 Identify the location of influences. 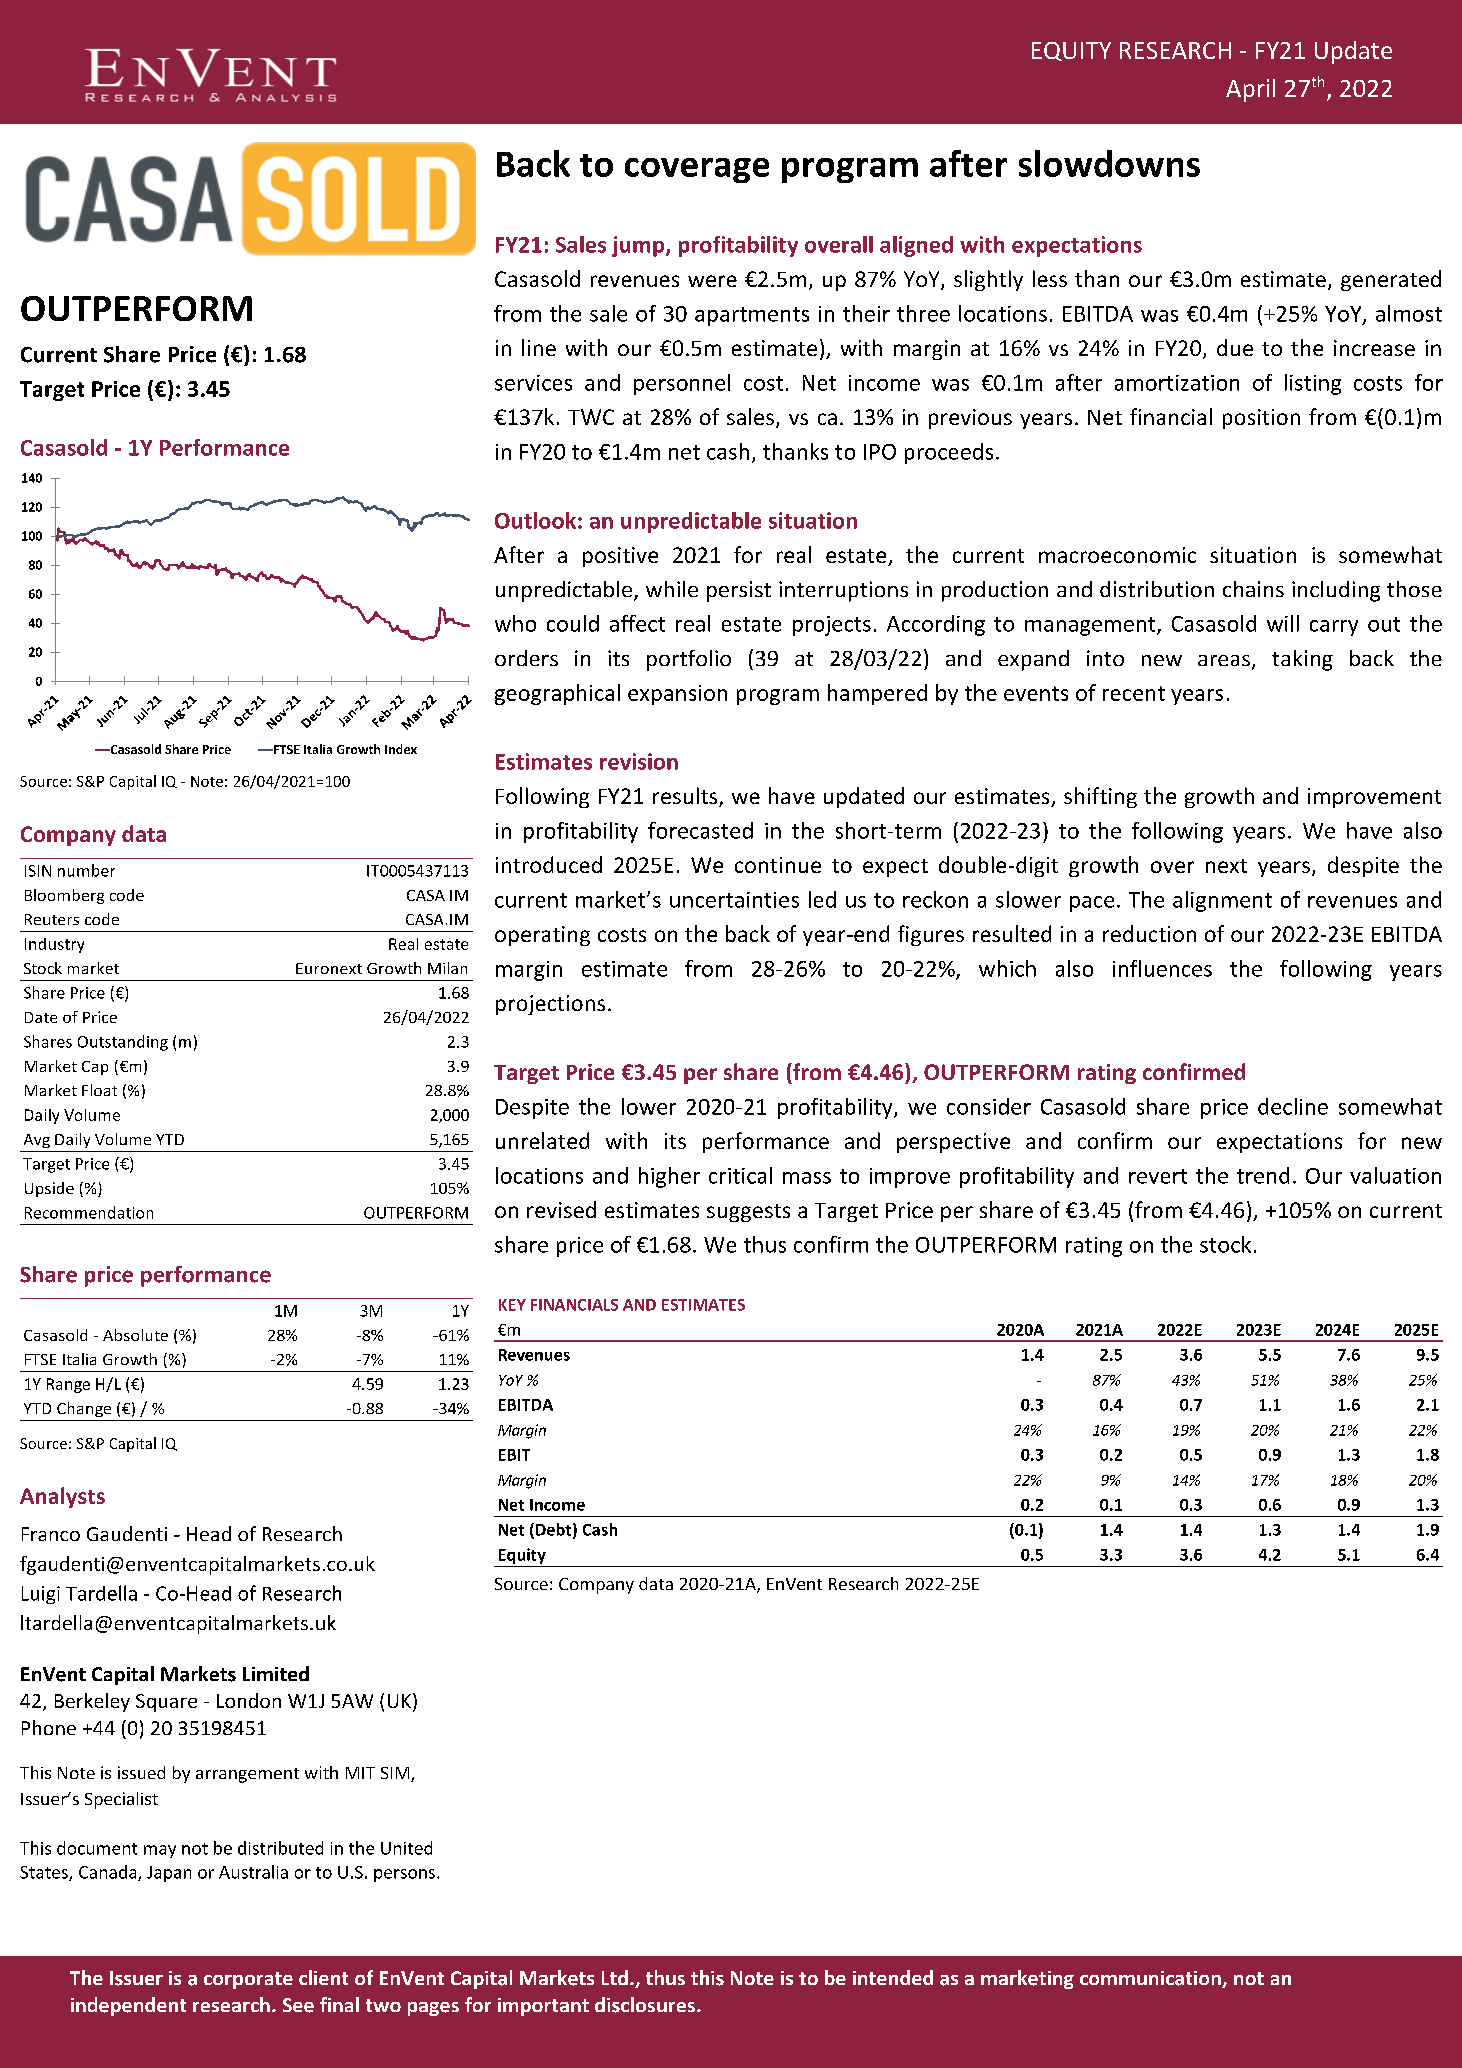
(1162, 968).
